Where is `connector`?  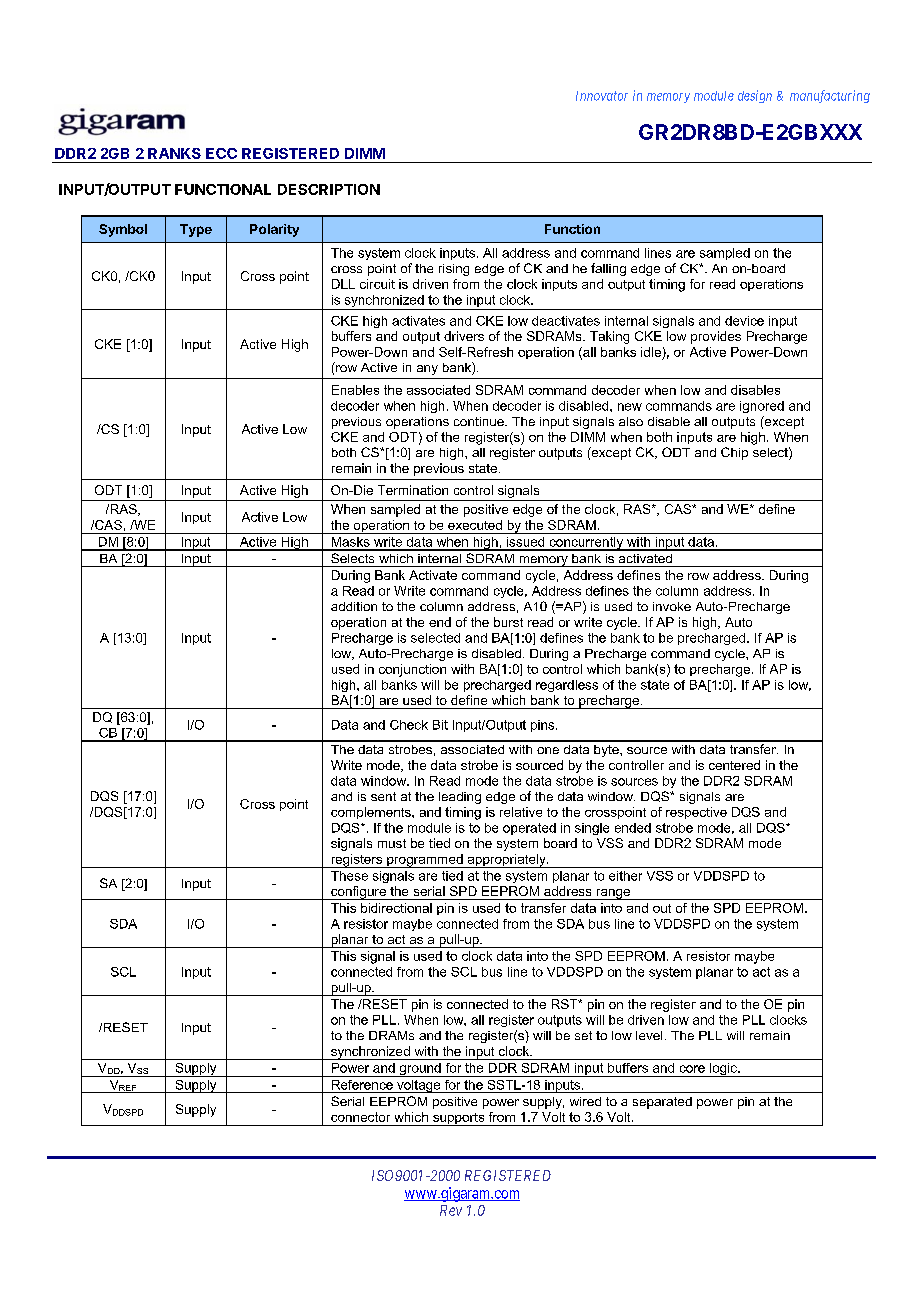 connector is located at coordinates (360, 1117).
